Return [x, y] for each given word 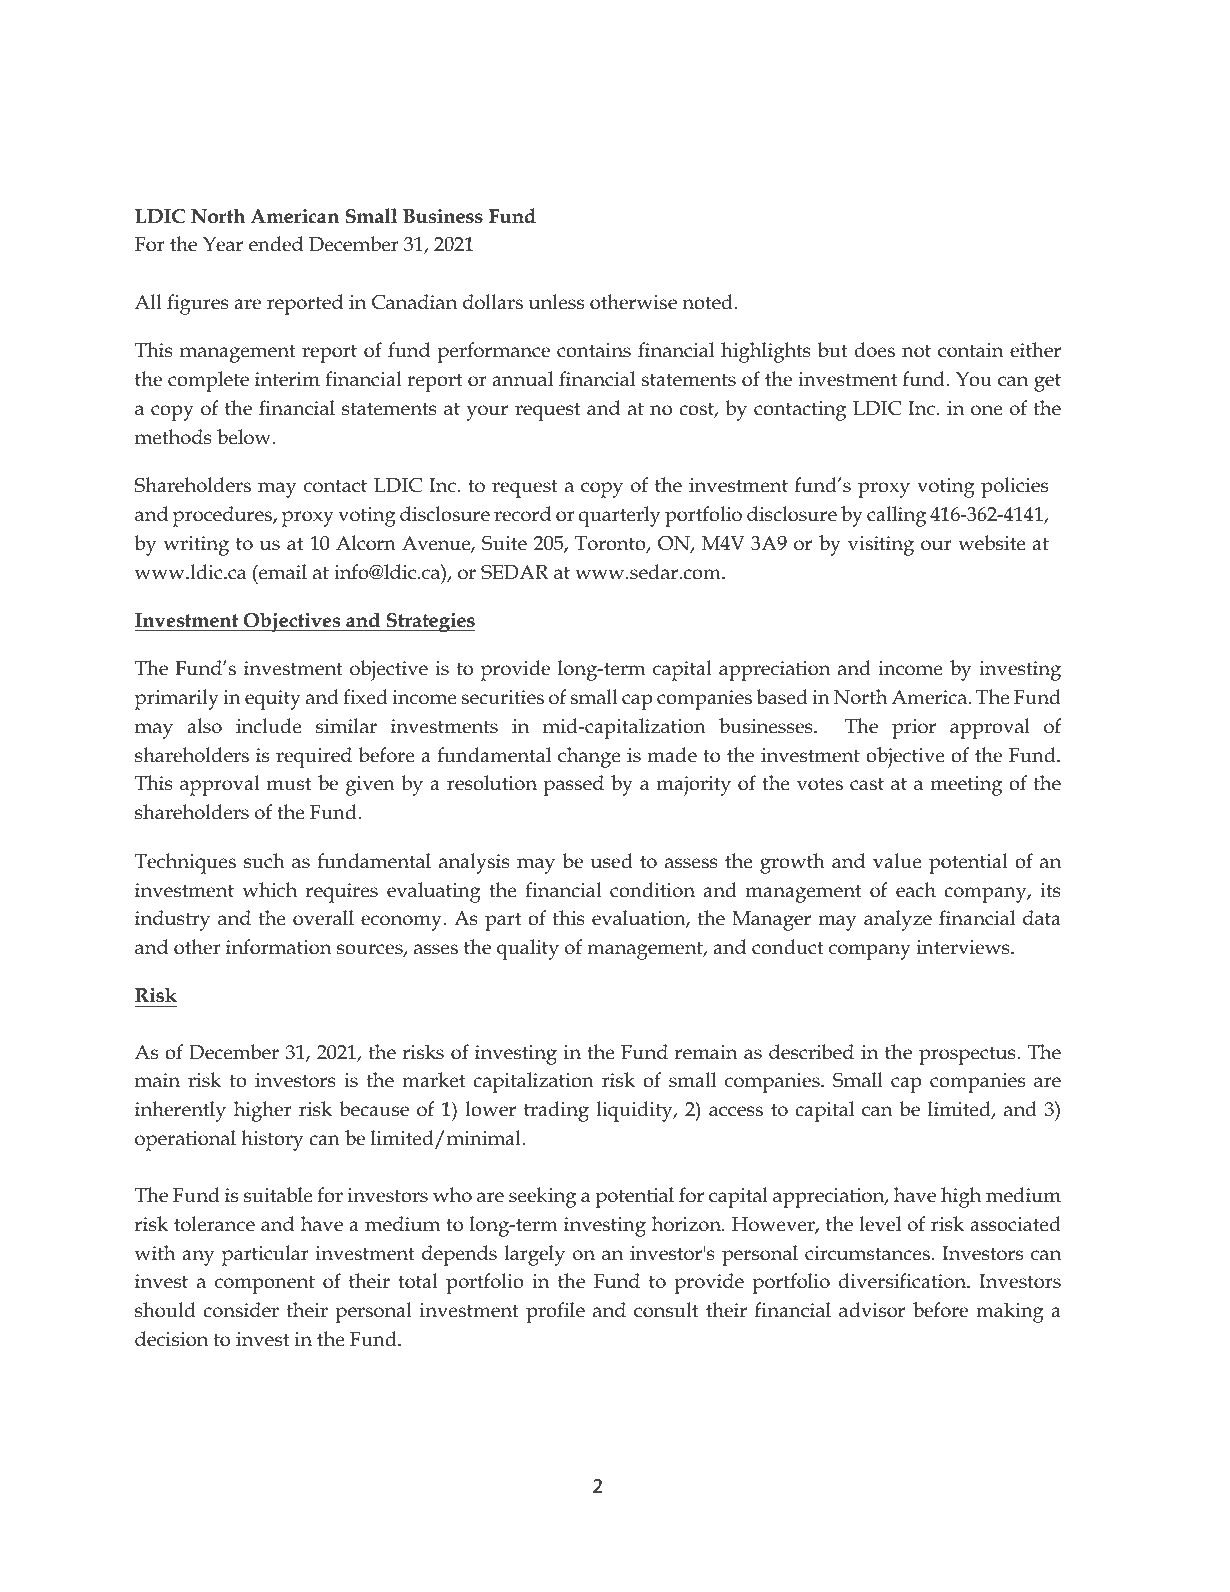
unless [556, 302]
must [289, 784]
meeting [966, 786]
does [875, 350]
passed [573, 785]
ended [276, 244]
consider [241, 1310]
